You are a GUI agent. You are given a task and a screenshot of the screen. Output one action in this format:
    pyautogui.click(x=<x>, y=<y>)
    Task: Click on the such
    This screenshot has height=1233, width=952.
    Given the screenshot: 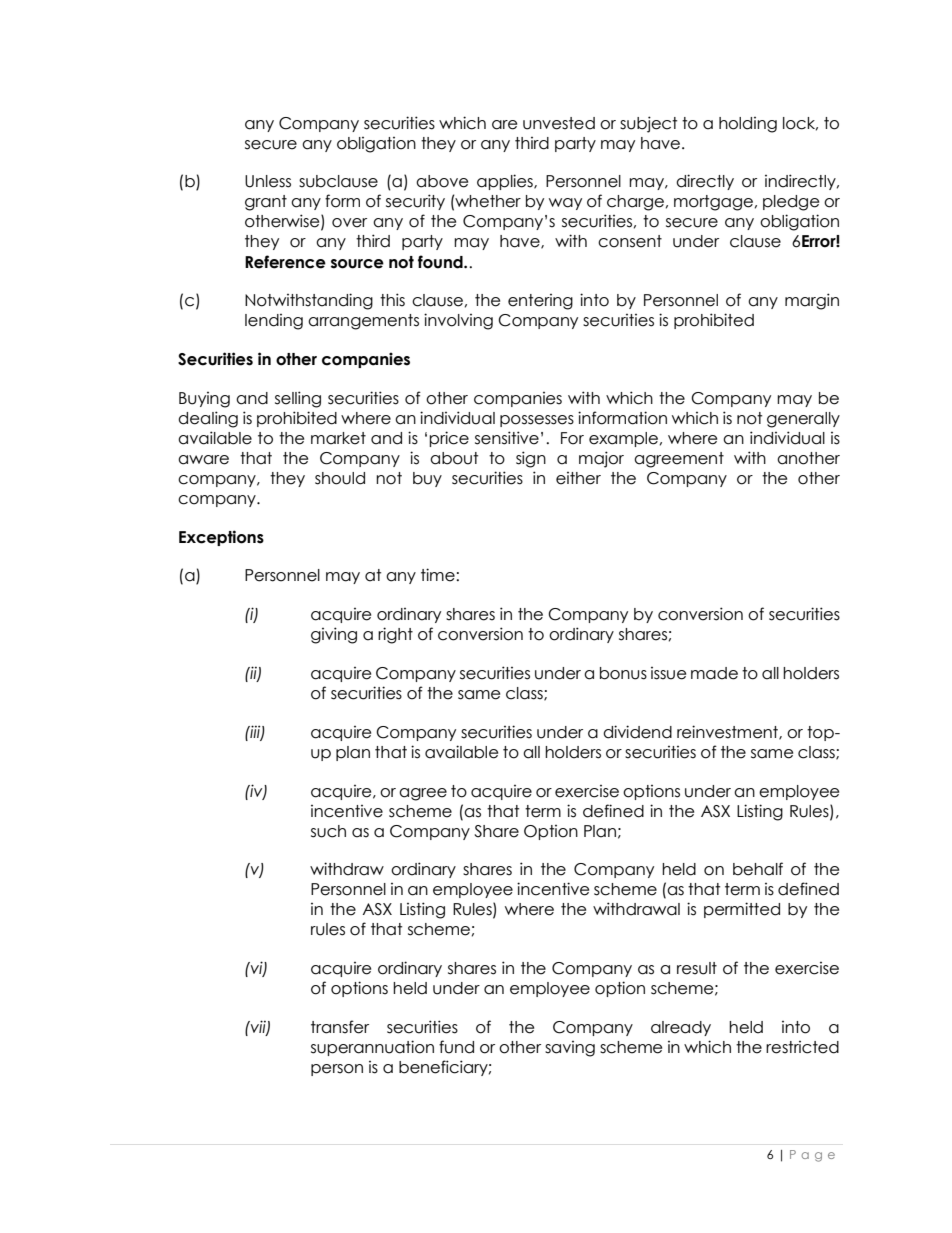 What is the action you would take?
    pyautogui.click(x=328, y=831)
